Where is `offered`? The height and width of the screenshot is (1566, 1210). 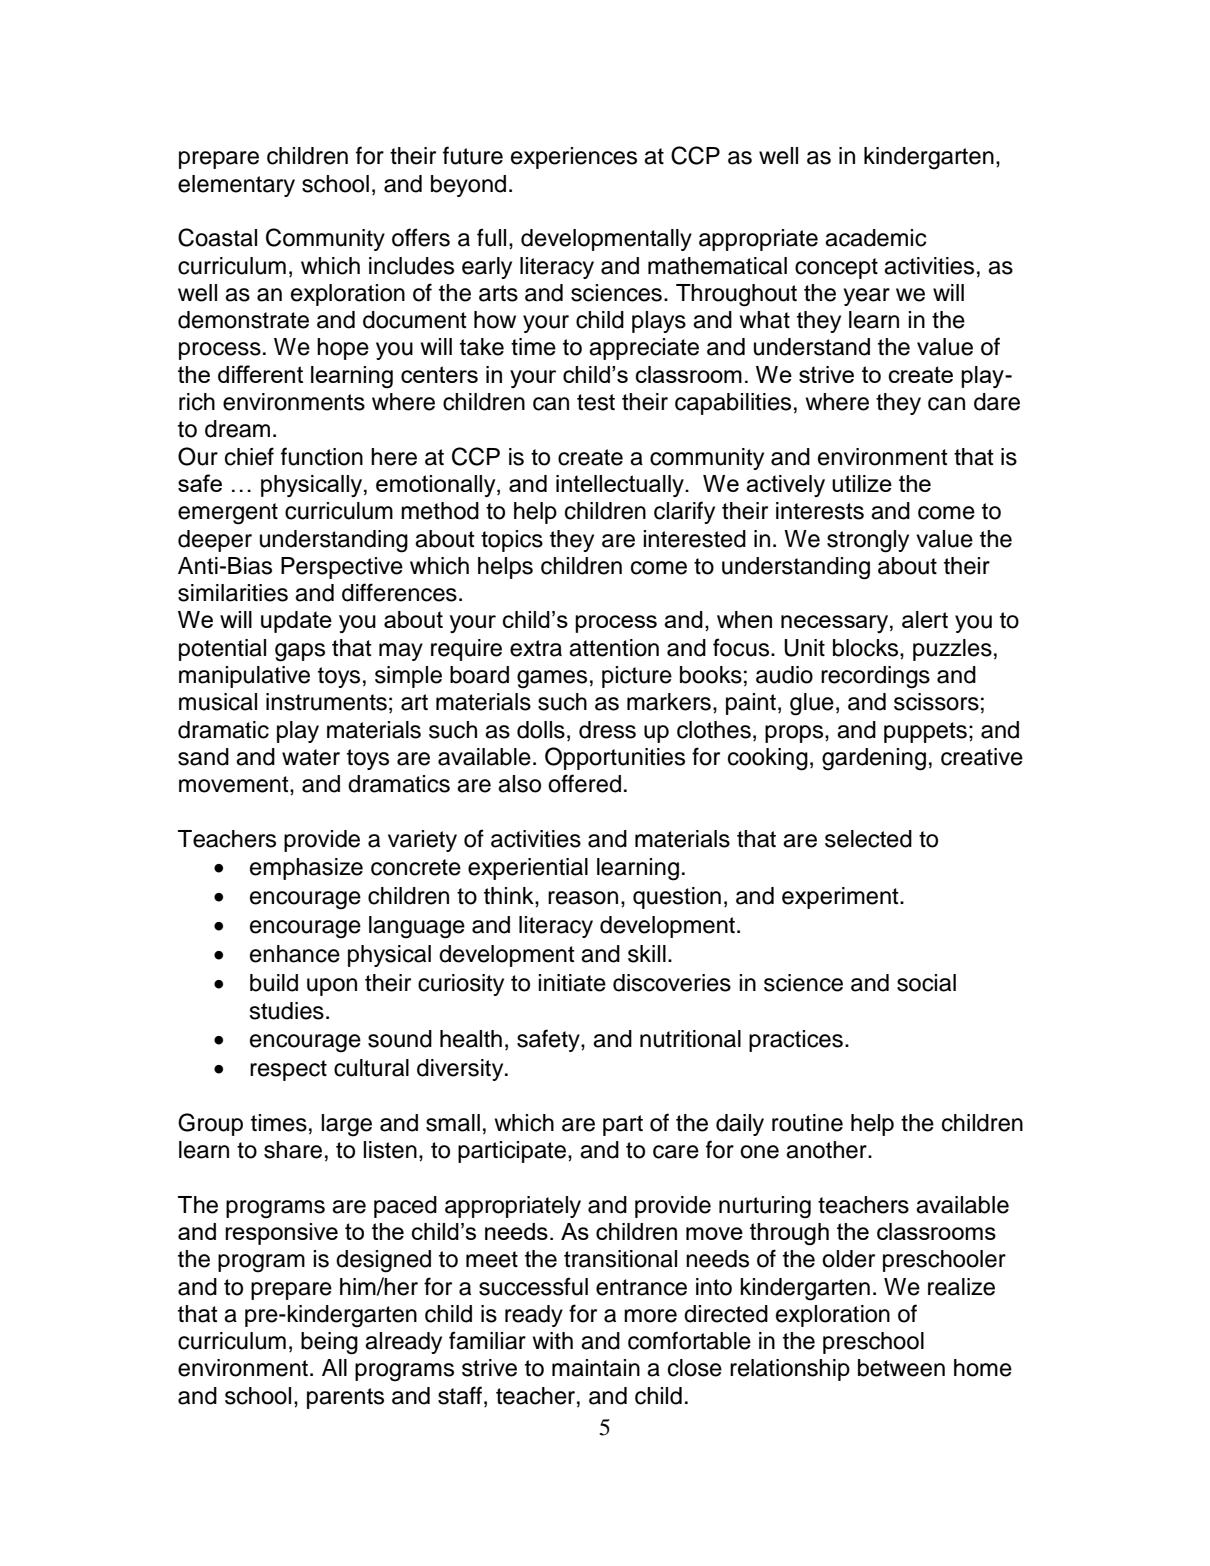
offered is located at coordinates (584, 783).
